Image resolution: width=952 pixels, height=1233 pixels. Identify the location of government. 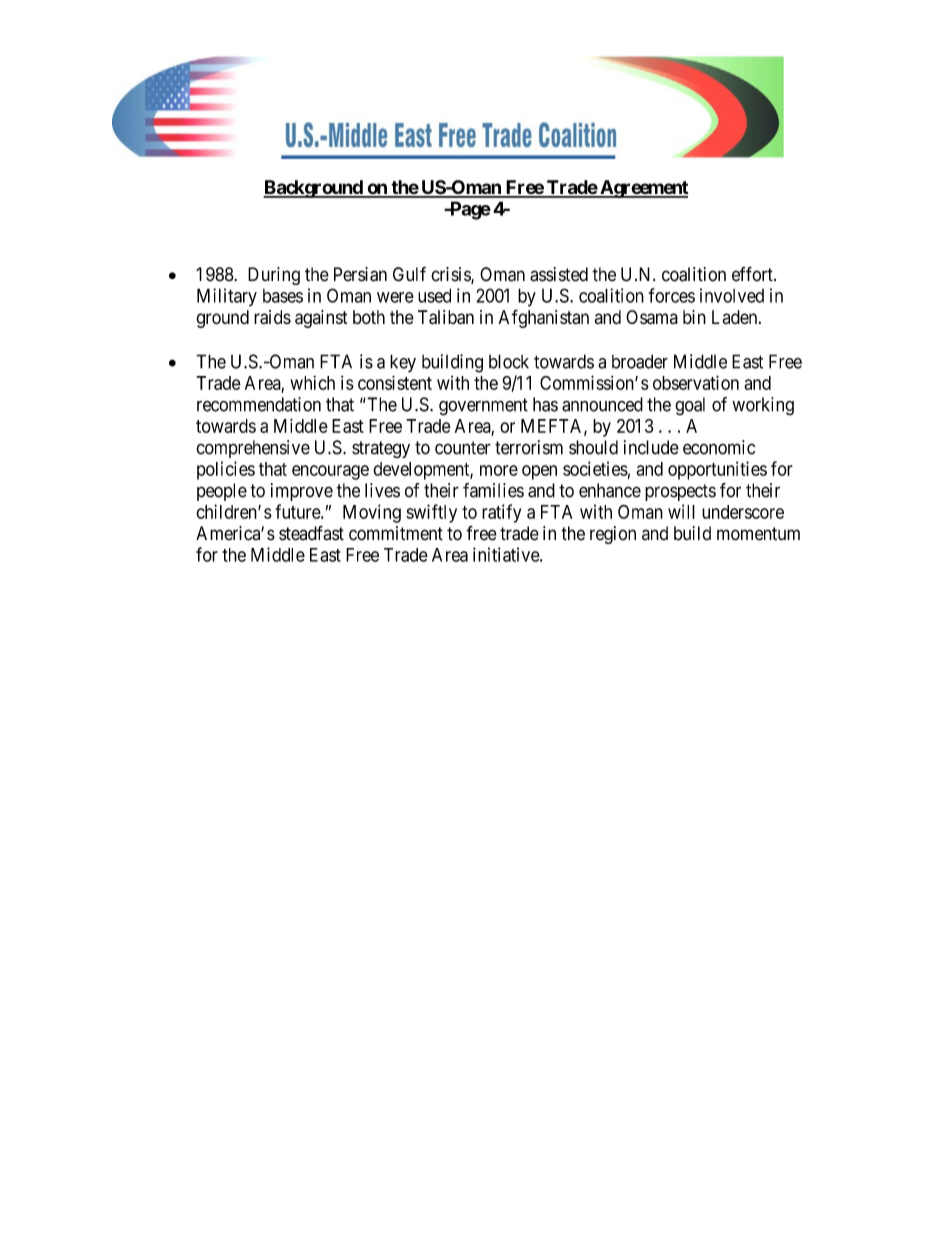
(483, 407).
